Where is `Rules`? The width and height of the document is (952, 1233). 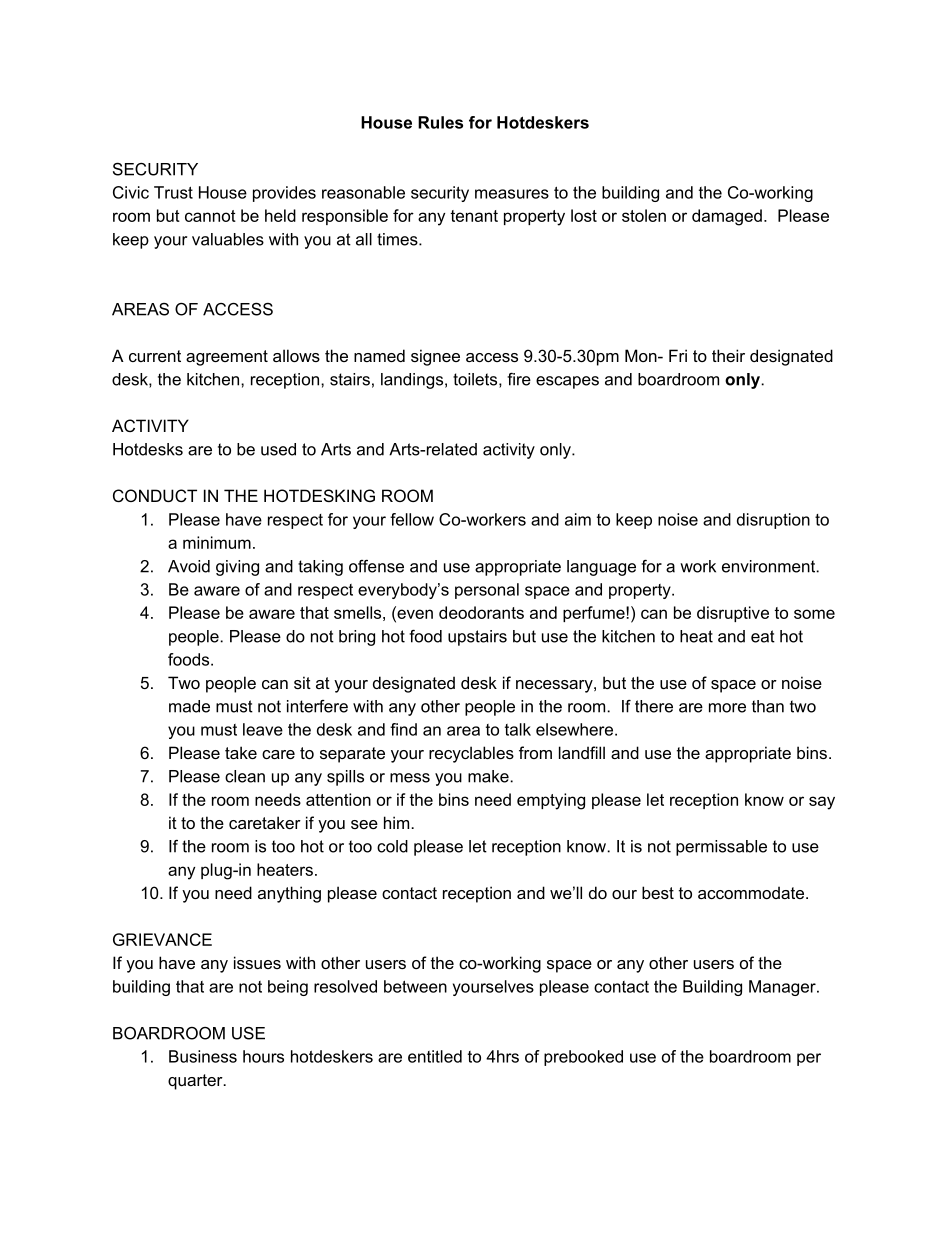 Rules is located at coordinates (440, 122).
